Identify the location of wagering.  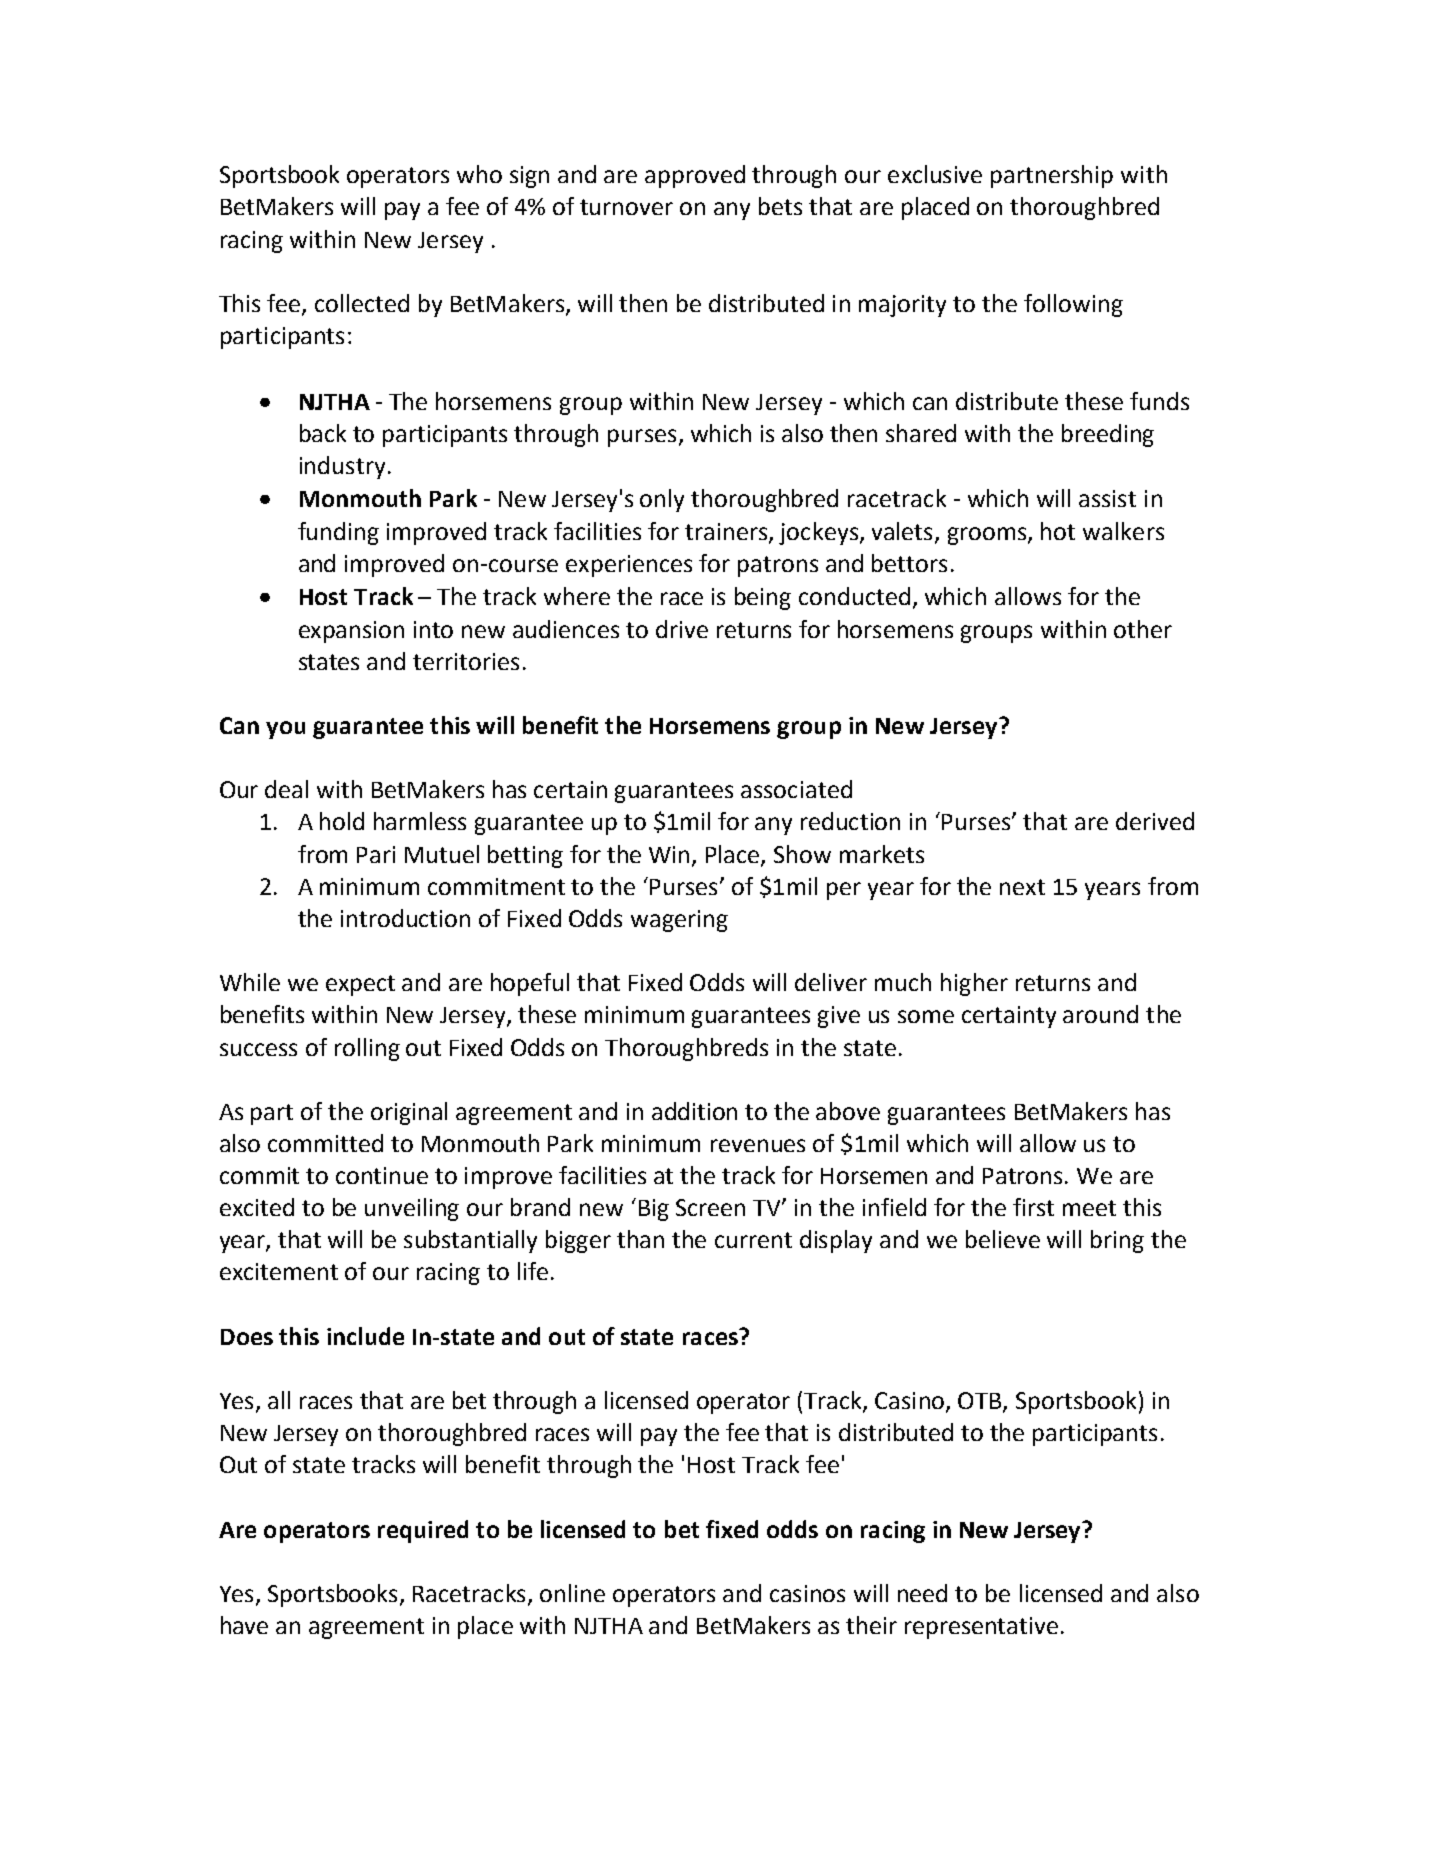
(679, 921).
